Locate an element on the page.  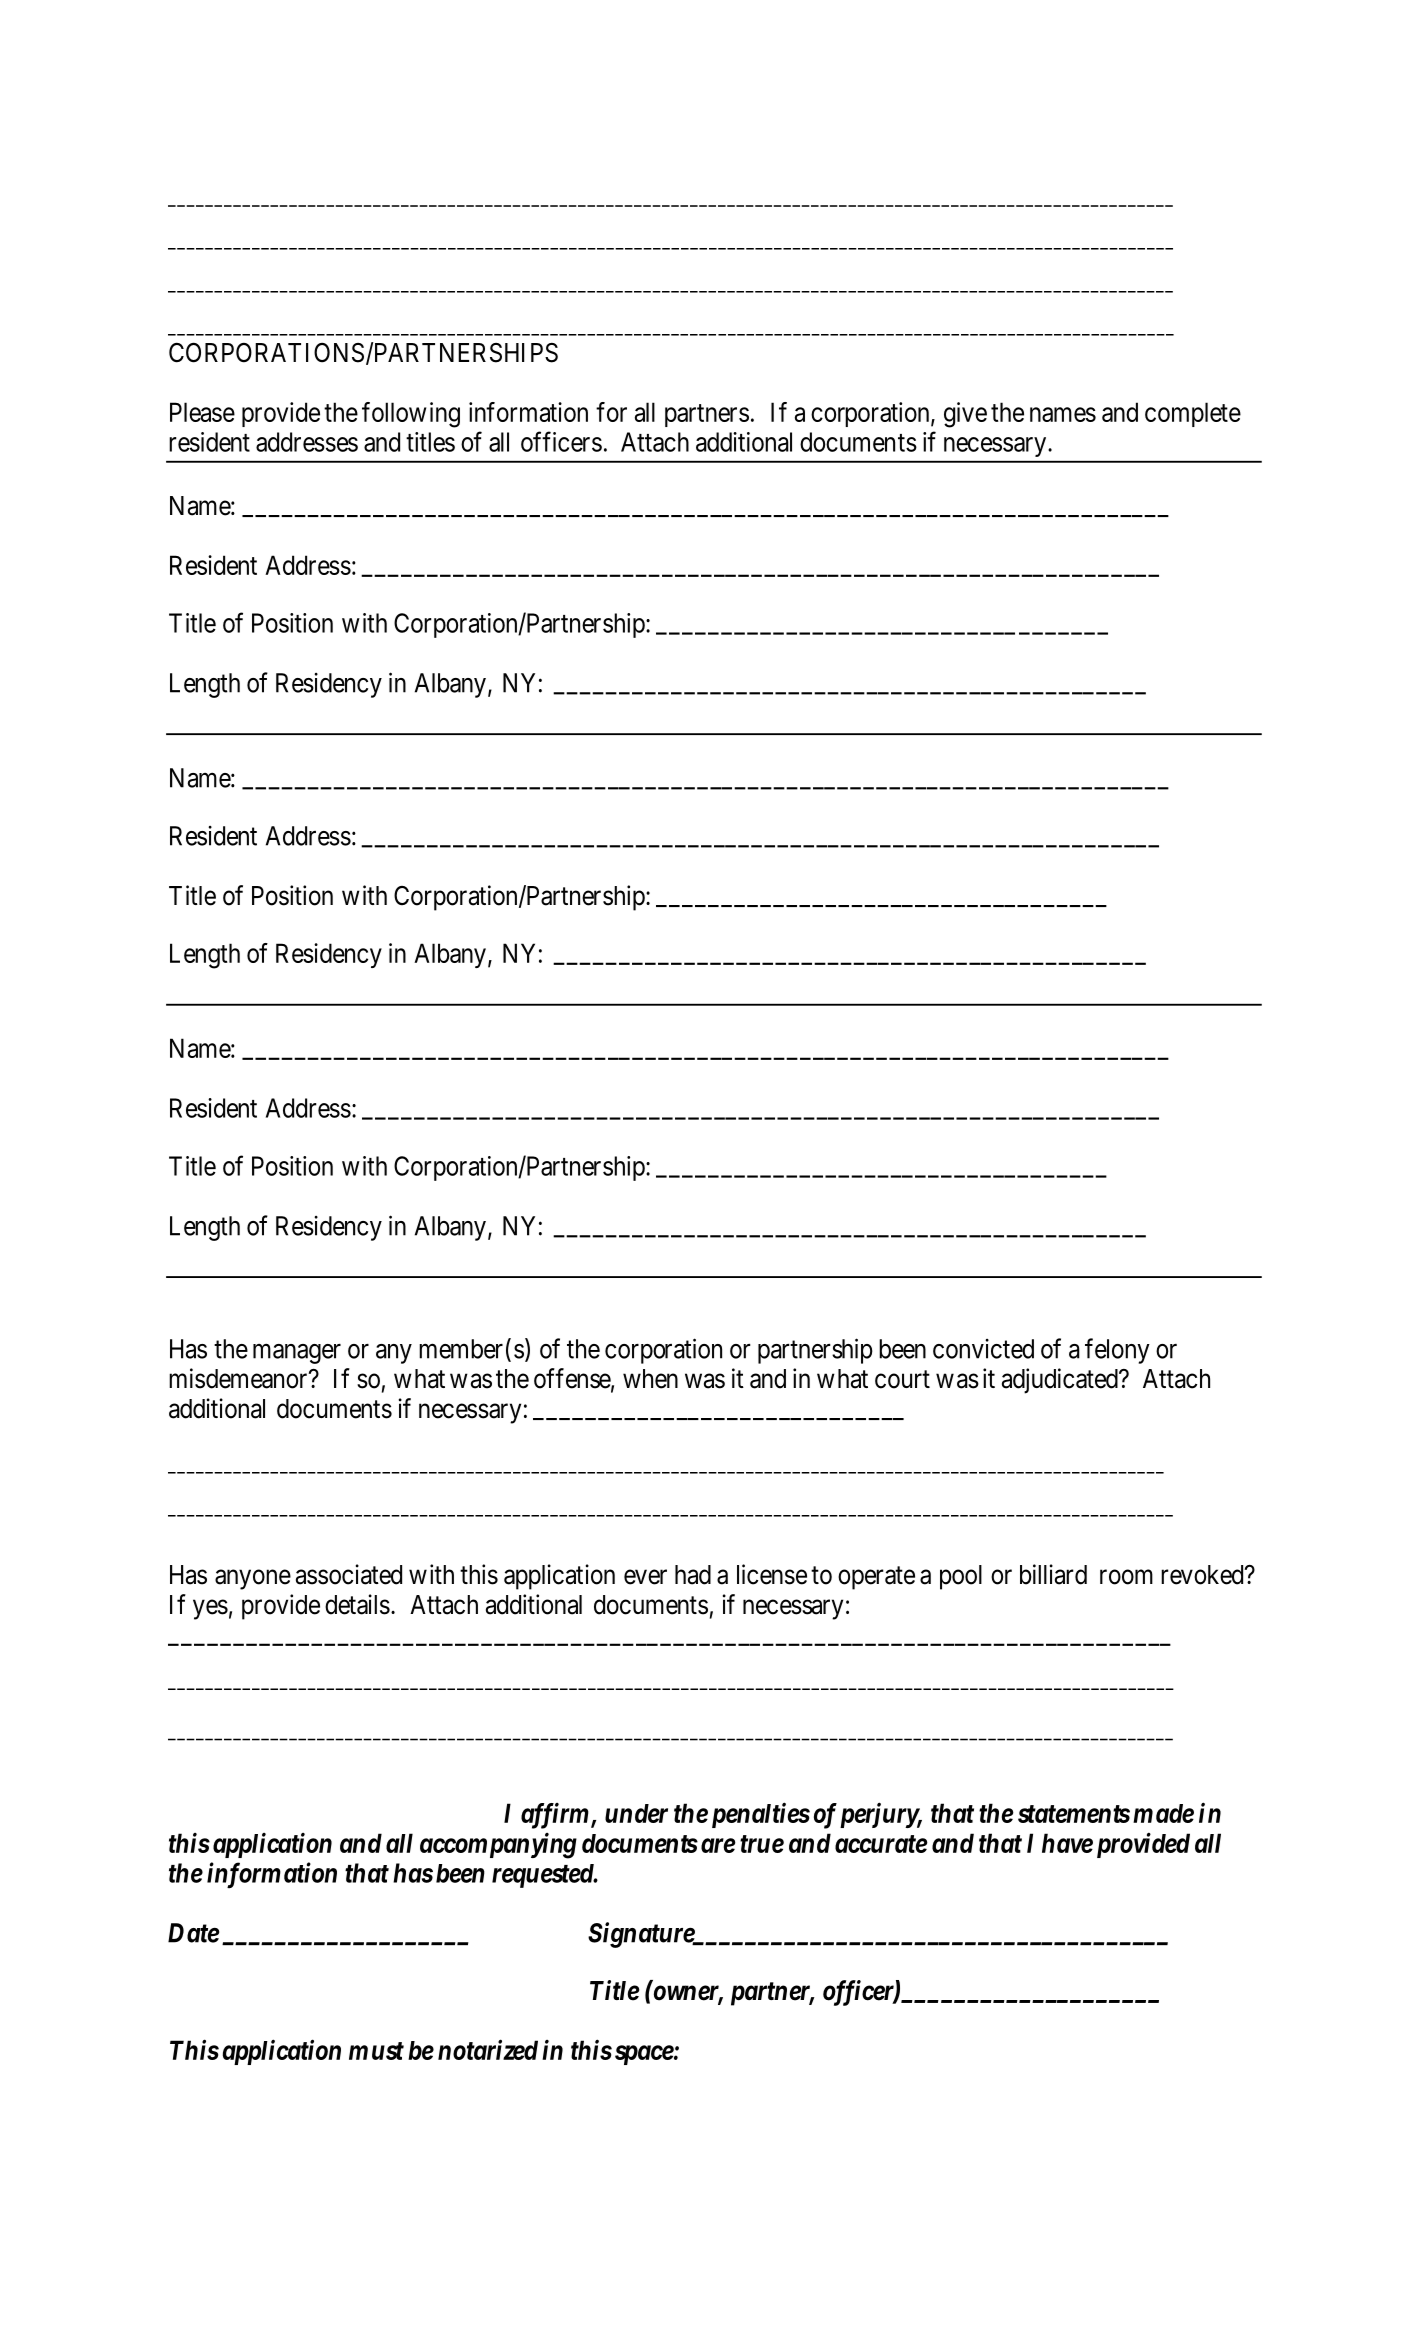
must is located at coordinates (376, 2051).
